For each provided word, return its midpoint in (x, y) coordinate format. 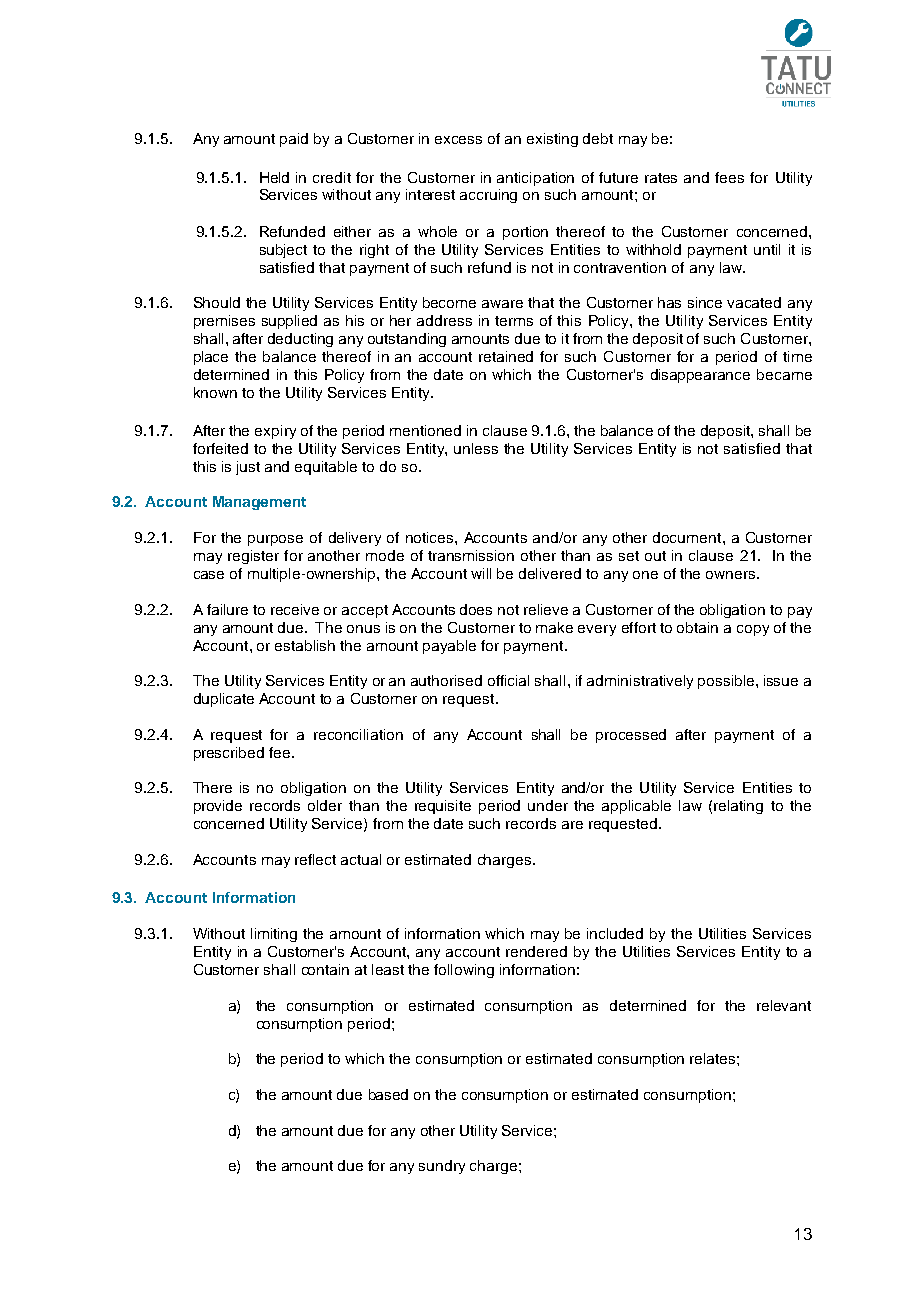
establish (305, 645)
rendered (536, 951)
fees (729, 177)
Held (274, 177)
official (508, 680)
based (388, 1094)
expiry (275, 432)
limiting (274, 935)
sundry (442, 1167)
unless (476, 448)
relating (738, 807)
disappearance (700, 376)
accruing (488, 196)
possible (727, 682)
